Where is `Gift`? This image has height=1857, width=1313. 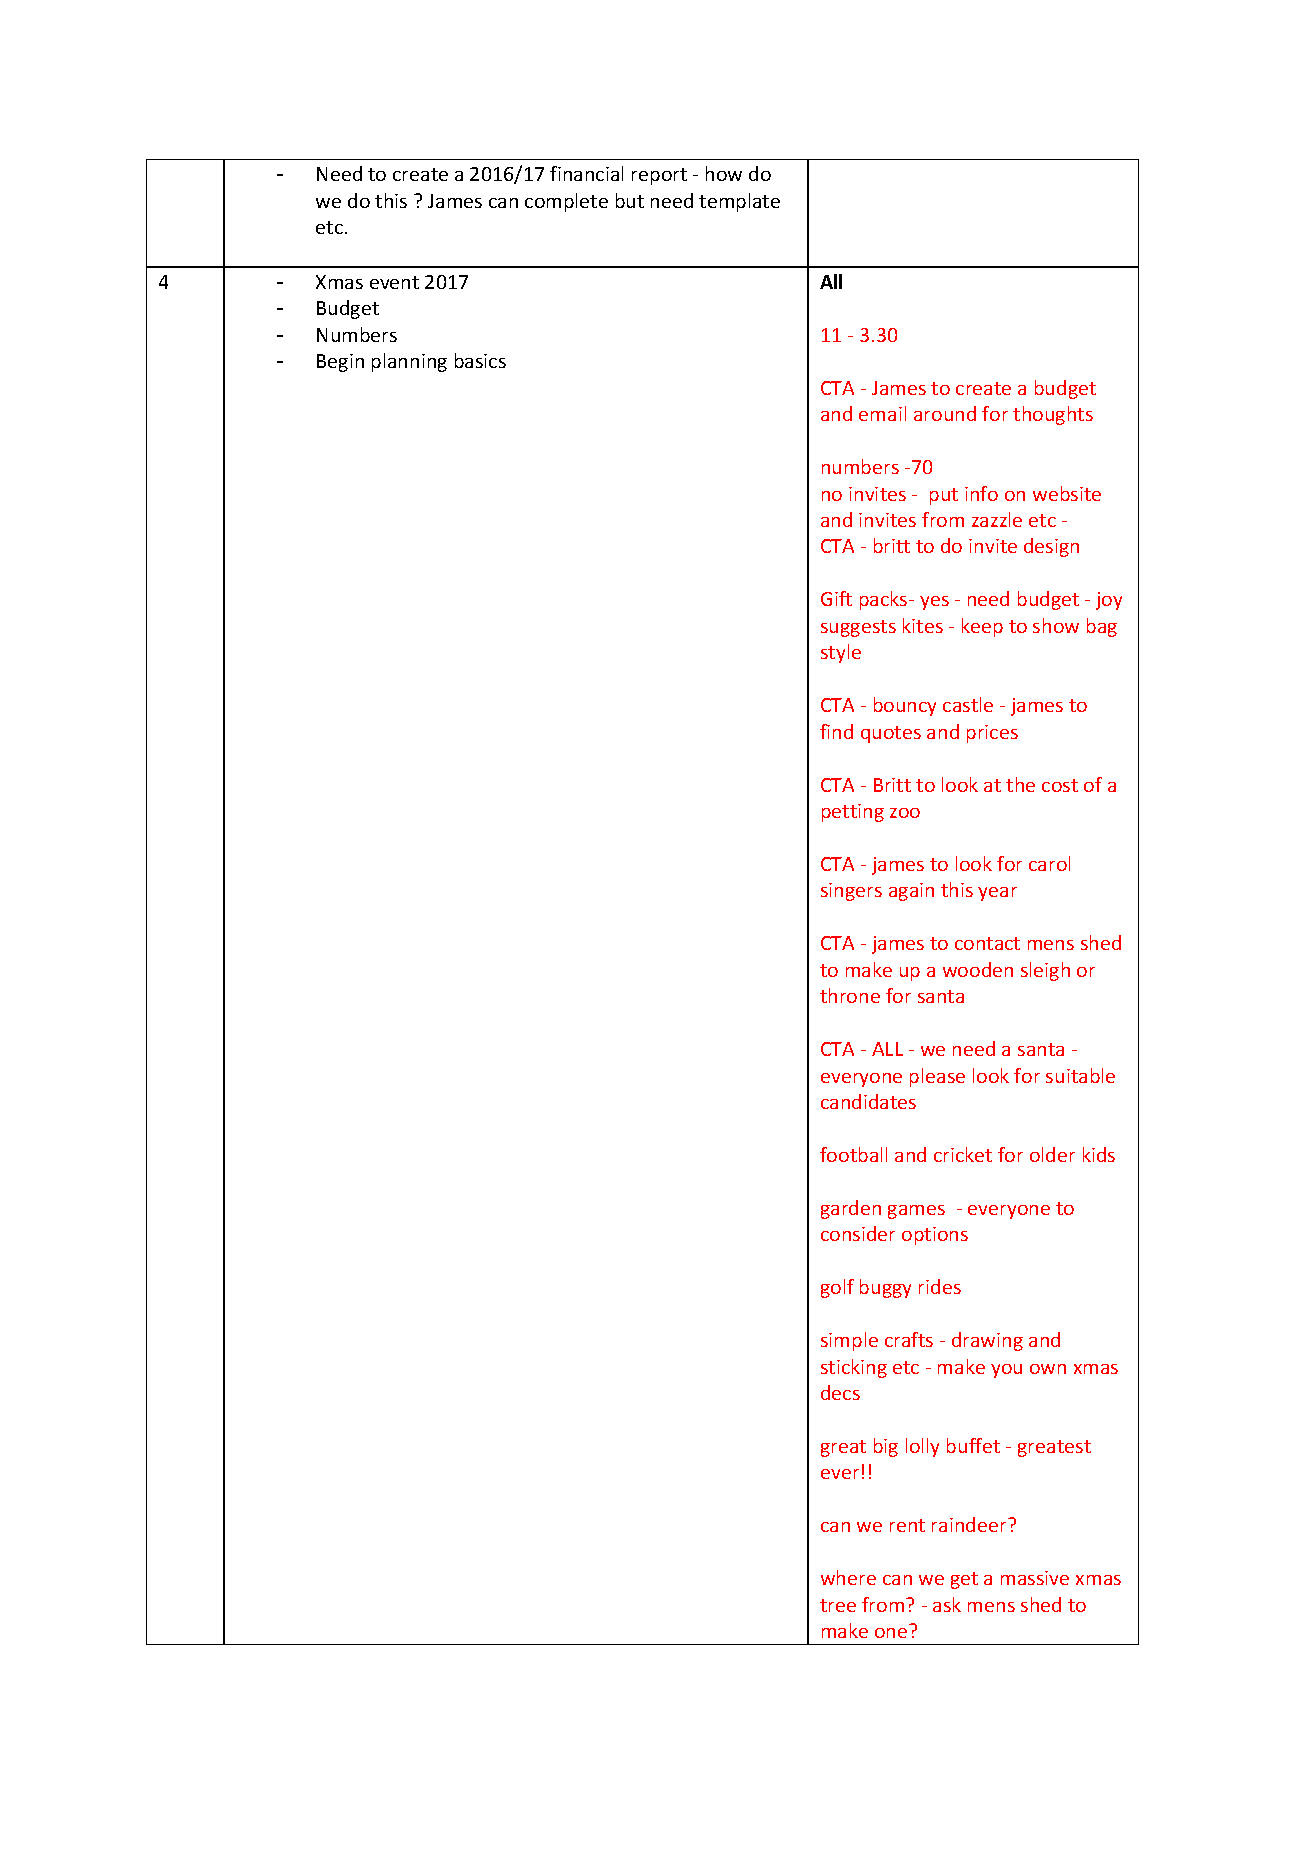 Gift is located at coordinates (836, 598).
